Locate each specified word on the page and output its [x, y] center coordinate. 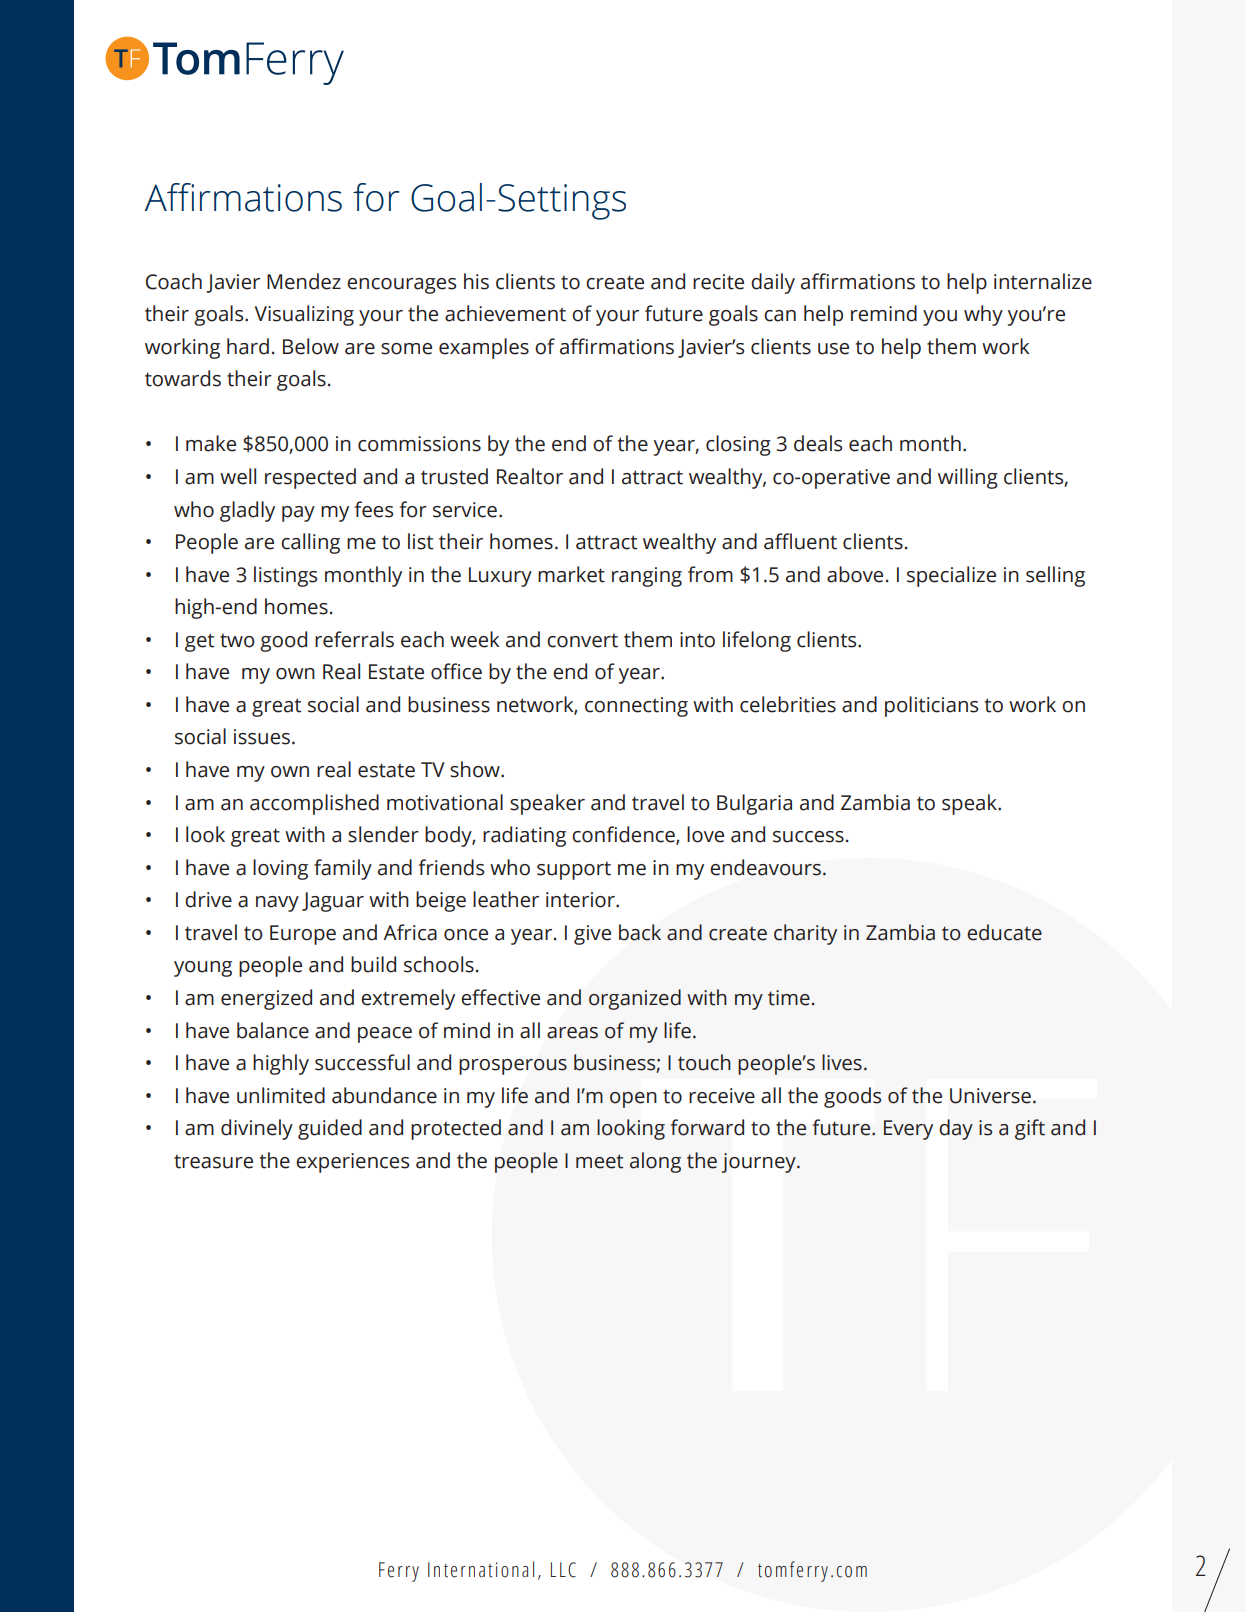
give [592, 935]
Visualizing [304, 315]
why [983, 315]
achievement [505, 313]
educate [1004, 932]
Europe [303, 935]
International [481, 1569]
